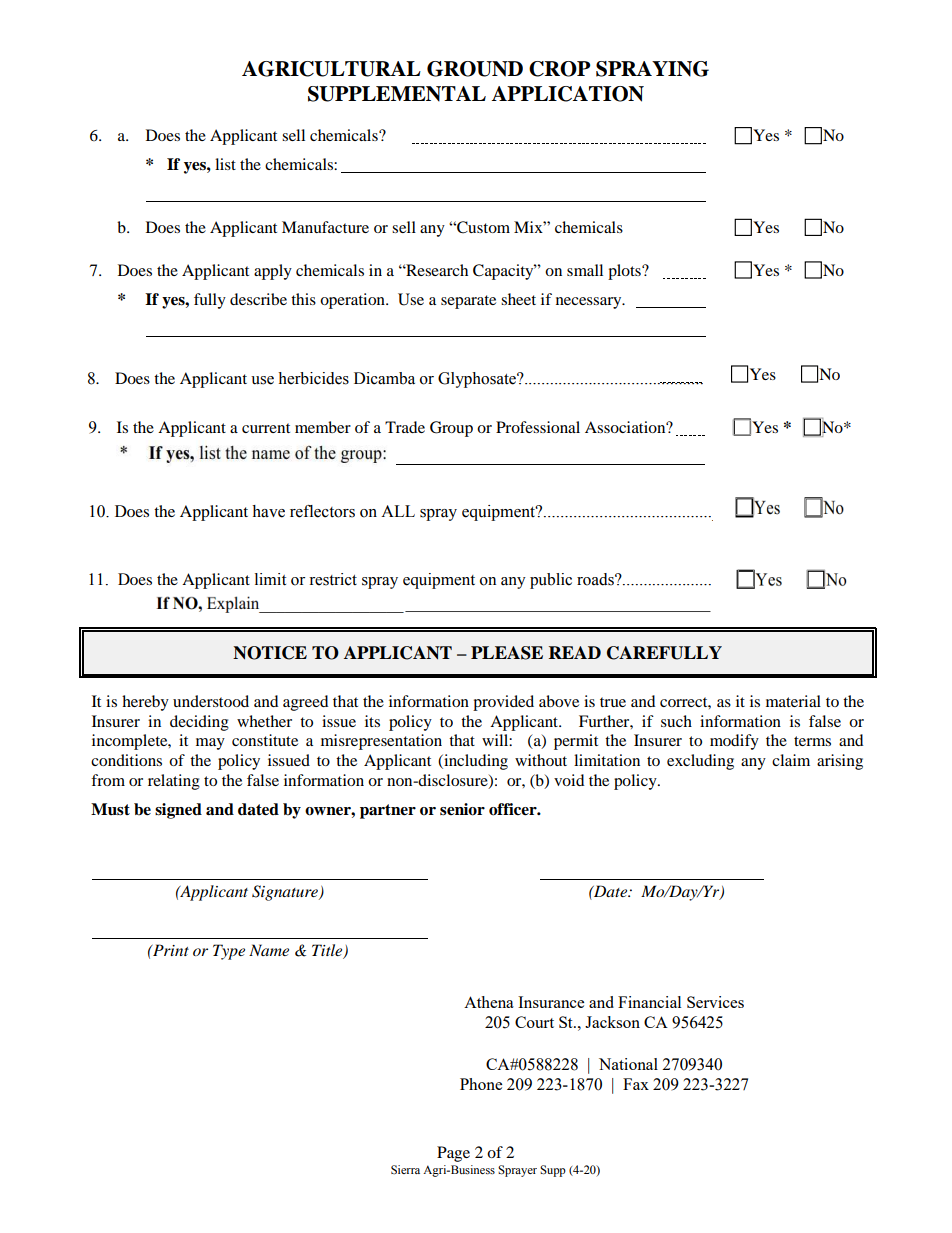 This screenshot has height=1233, width=952. I want to click on Fax, so click(636, 1084).
